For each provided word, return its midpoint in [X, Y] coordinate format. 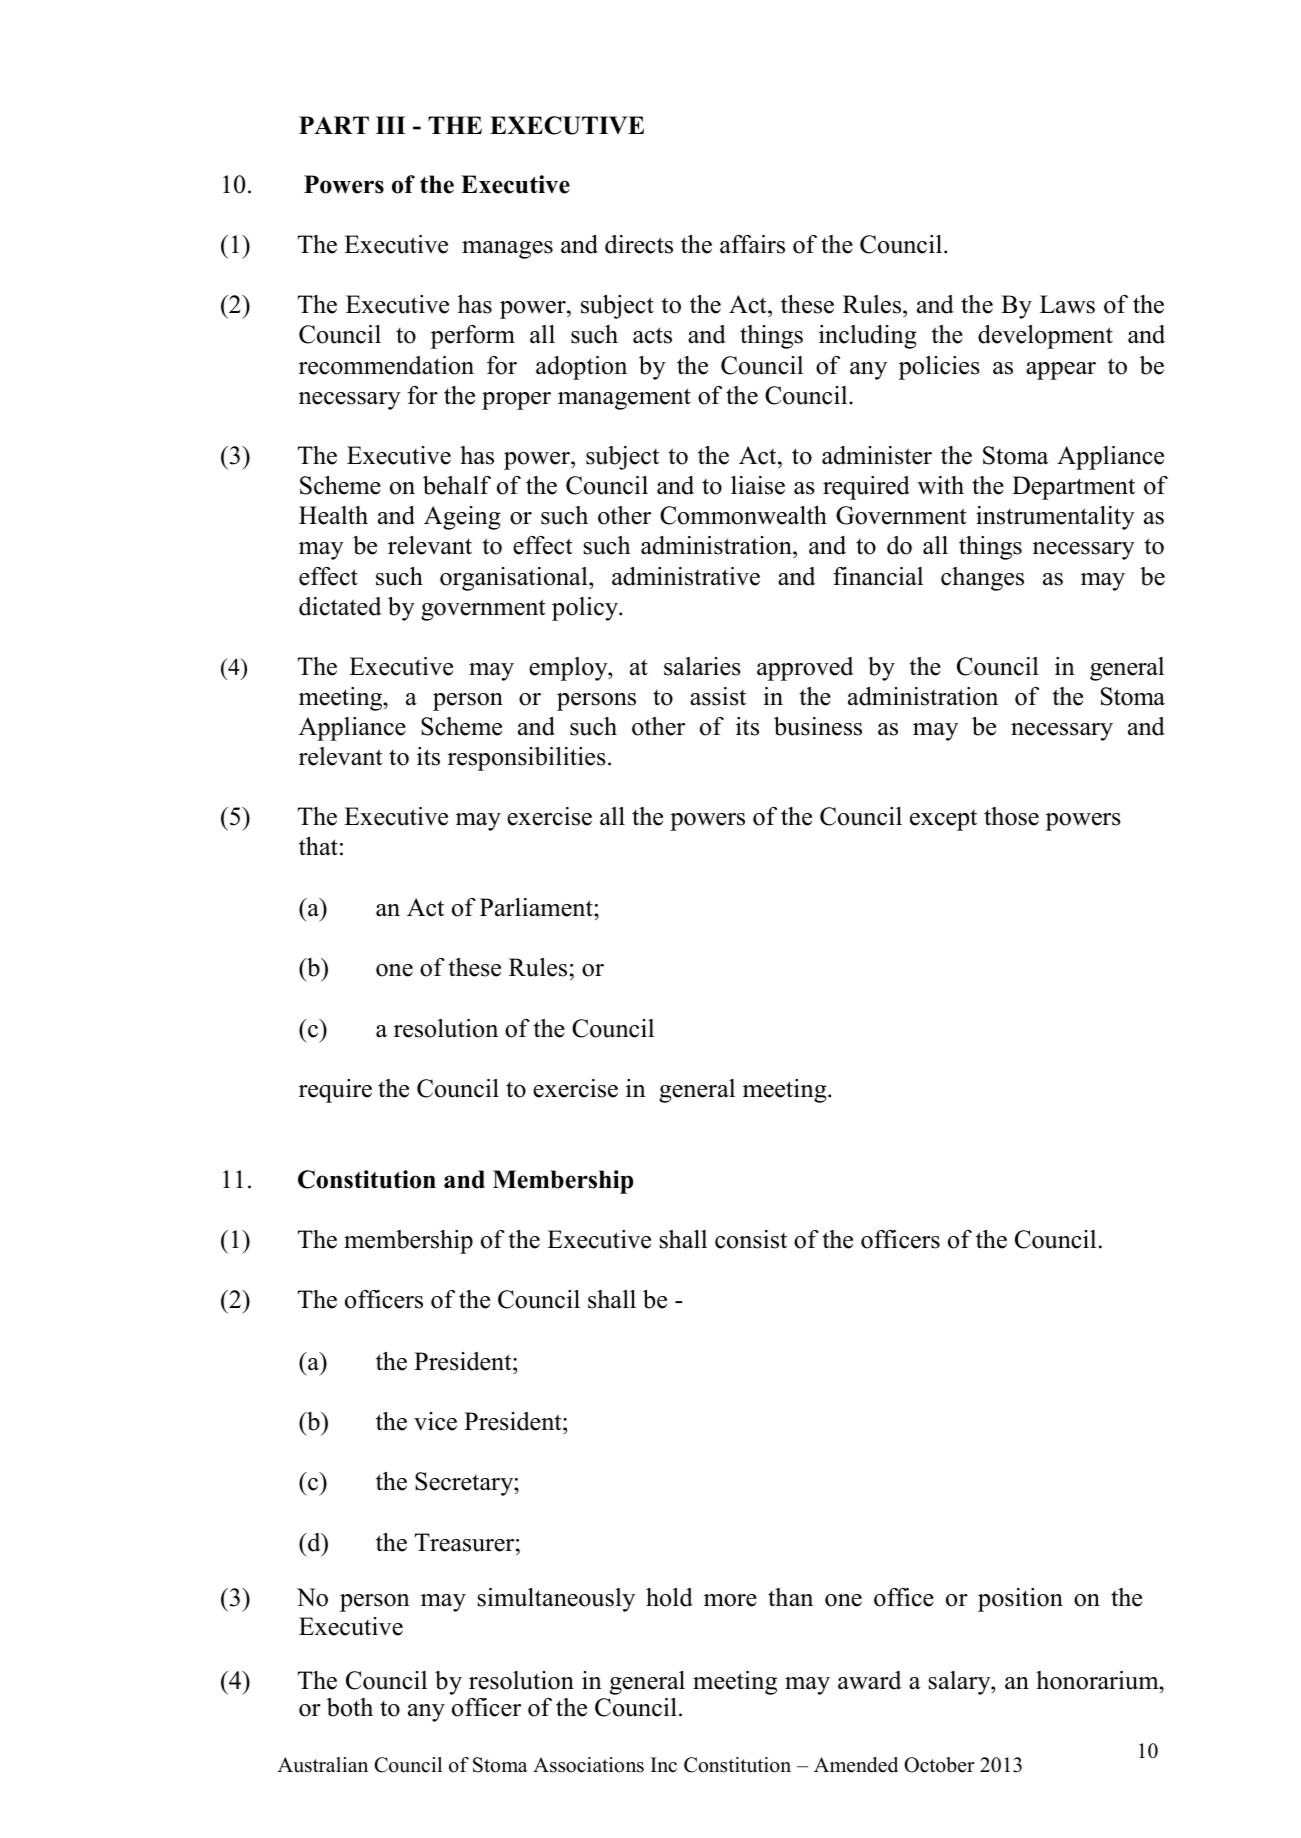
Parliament [537, 907]
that [318, 846]
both [350, 1707]
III [390, 125]
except [943, 820]
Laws [1067, 304]
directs [639, 244]
